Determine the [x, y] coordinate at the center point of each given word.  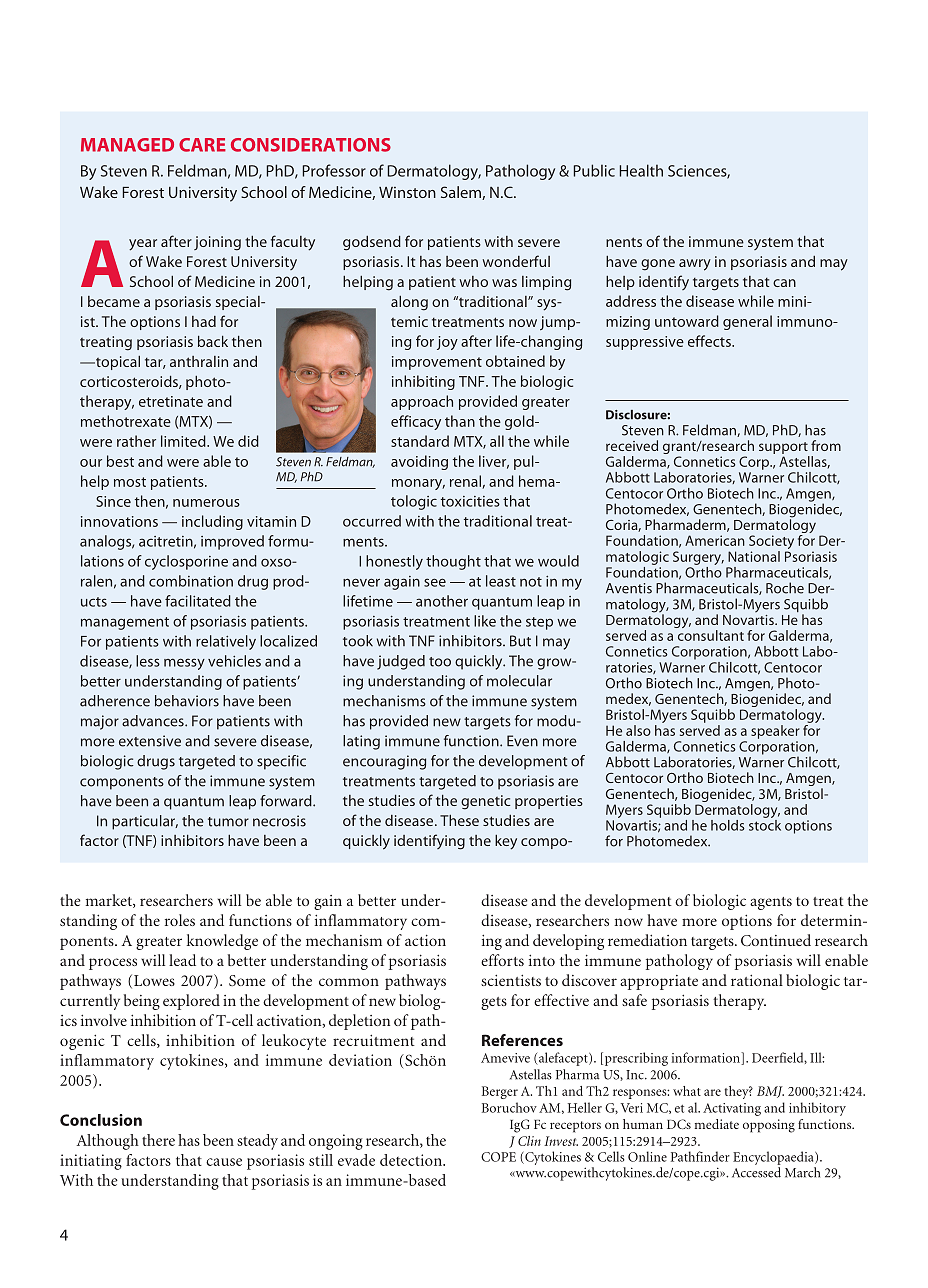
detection [412, 1160]
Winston [407, 192]
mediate [717, 1124]
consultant [711, 635]
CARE [202, 145]
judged [401, 662]
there [158, 1140]
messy [184, 664]
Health [641, 170]
